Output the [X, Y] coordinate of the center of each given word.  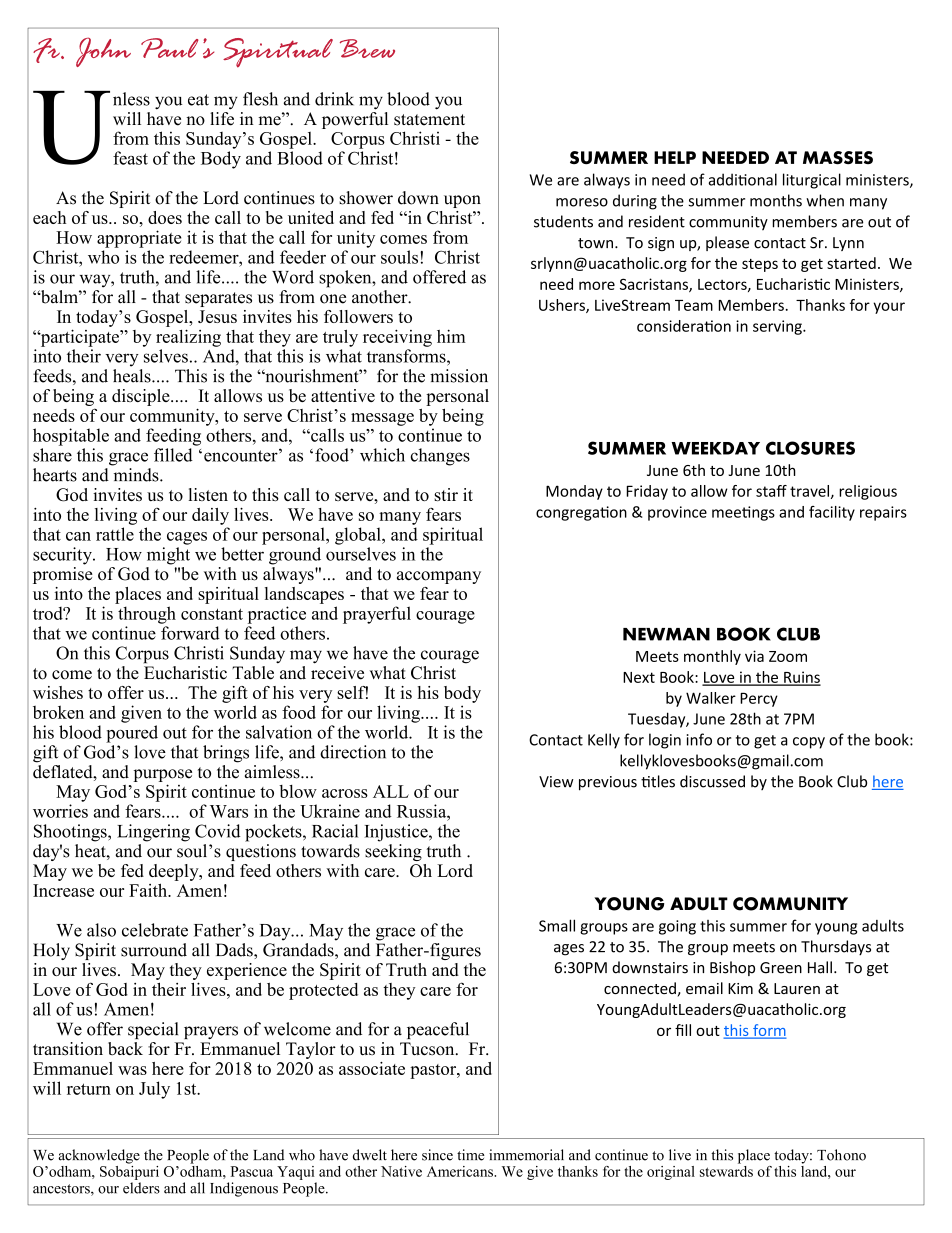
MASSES [838, 158]
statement [429, 120]
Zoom [788, 656]
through [147, 615]
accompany [439, 577]
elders [141, 1188]
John [103, 52]
